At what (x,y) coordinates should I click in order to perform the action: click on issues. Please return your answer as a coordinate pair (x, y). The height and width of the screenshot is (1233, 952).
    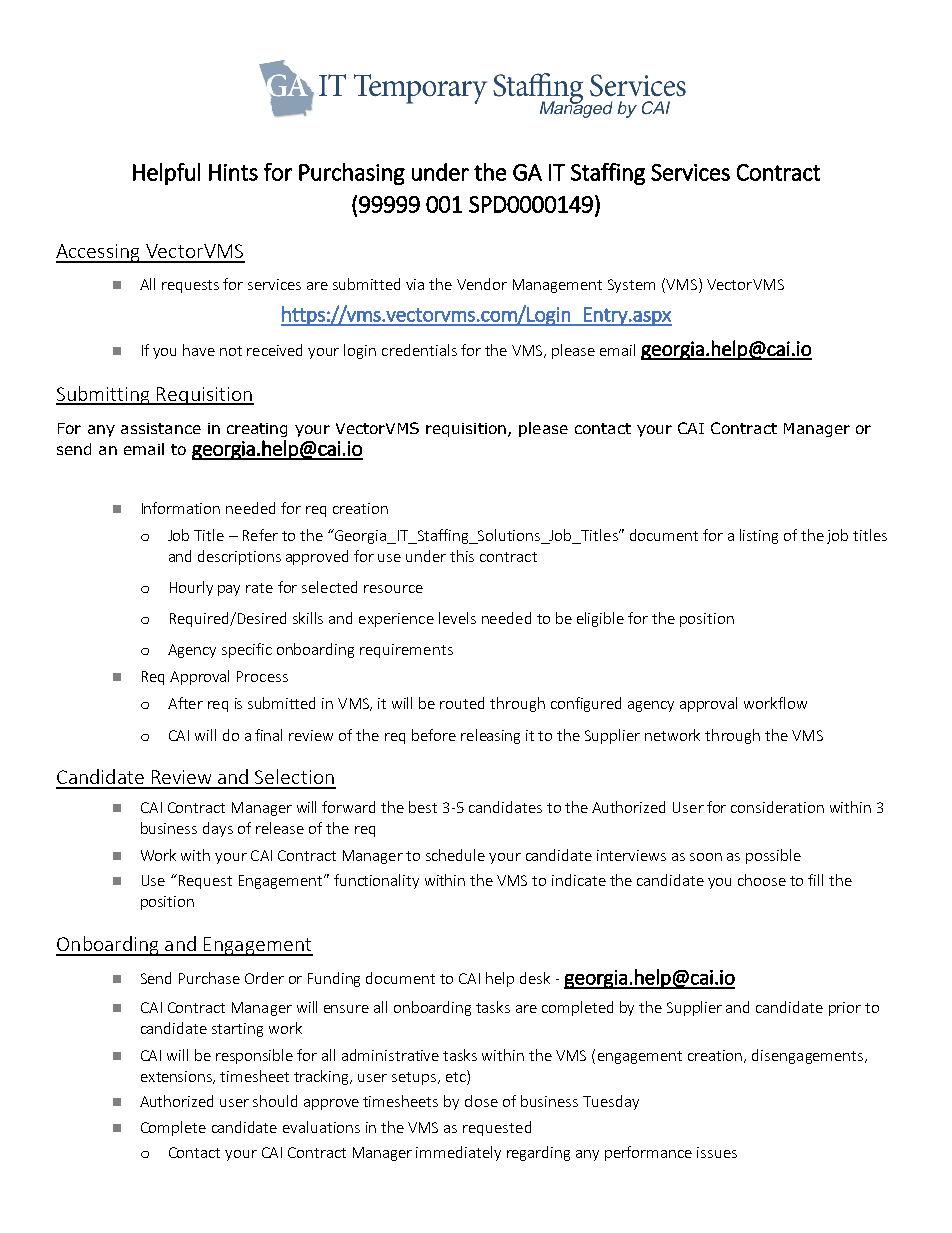
    Looking at the image, I should click on (717, 1152).
